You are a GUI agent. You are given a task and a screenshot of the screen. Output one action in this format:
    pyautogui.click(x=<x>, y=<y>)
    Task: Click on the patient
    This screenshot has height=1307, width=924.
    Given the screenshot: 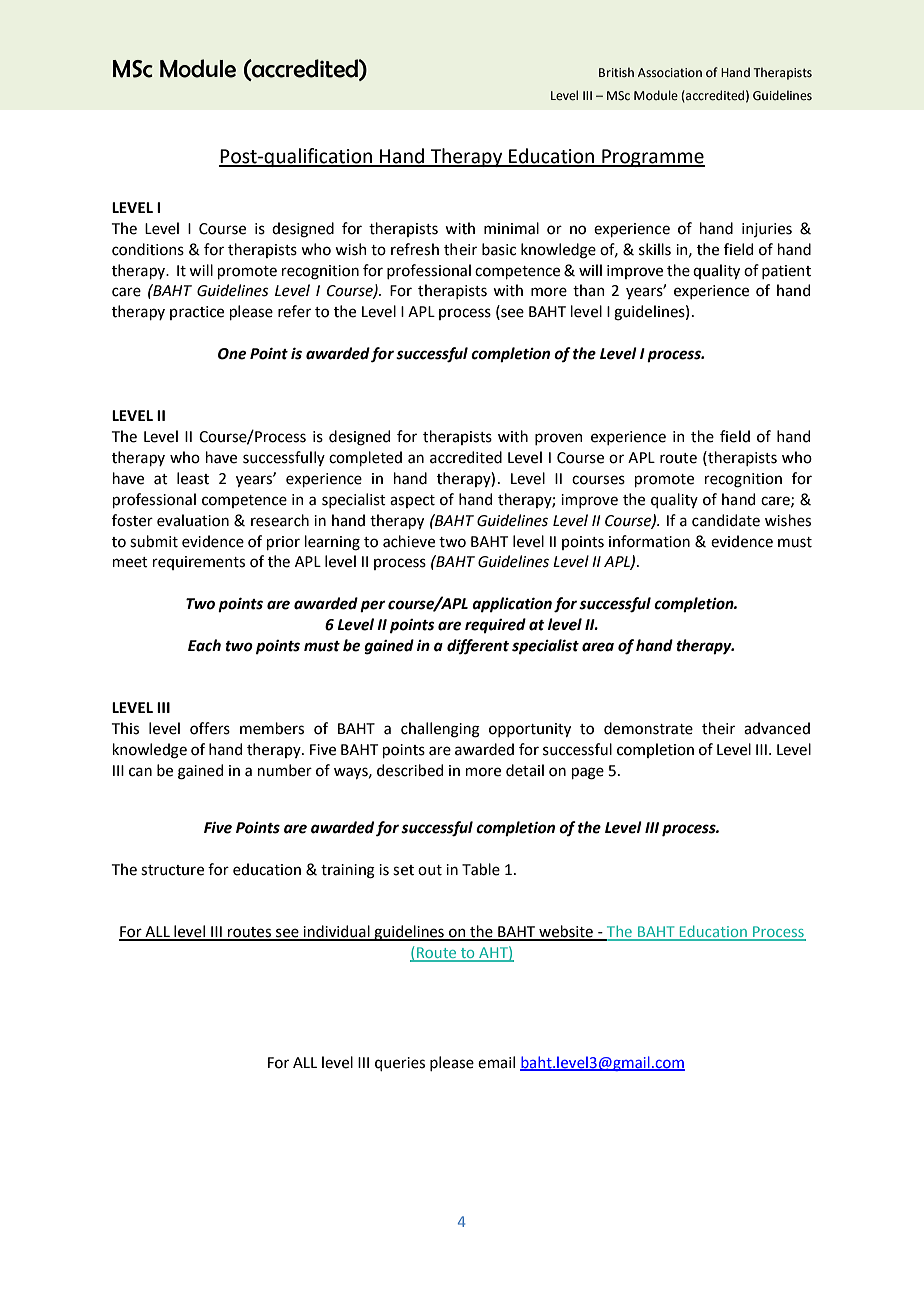 What is the action you would take?
    pyautogui.click(x=786, y=272)
